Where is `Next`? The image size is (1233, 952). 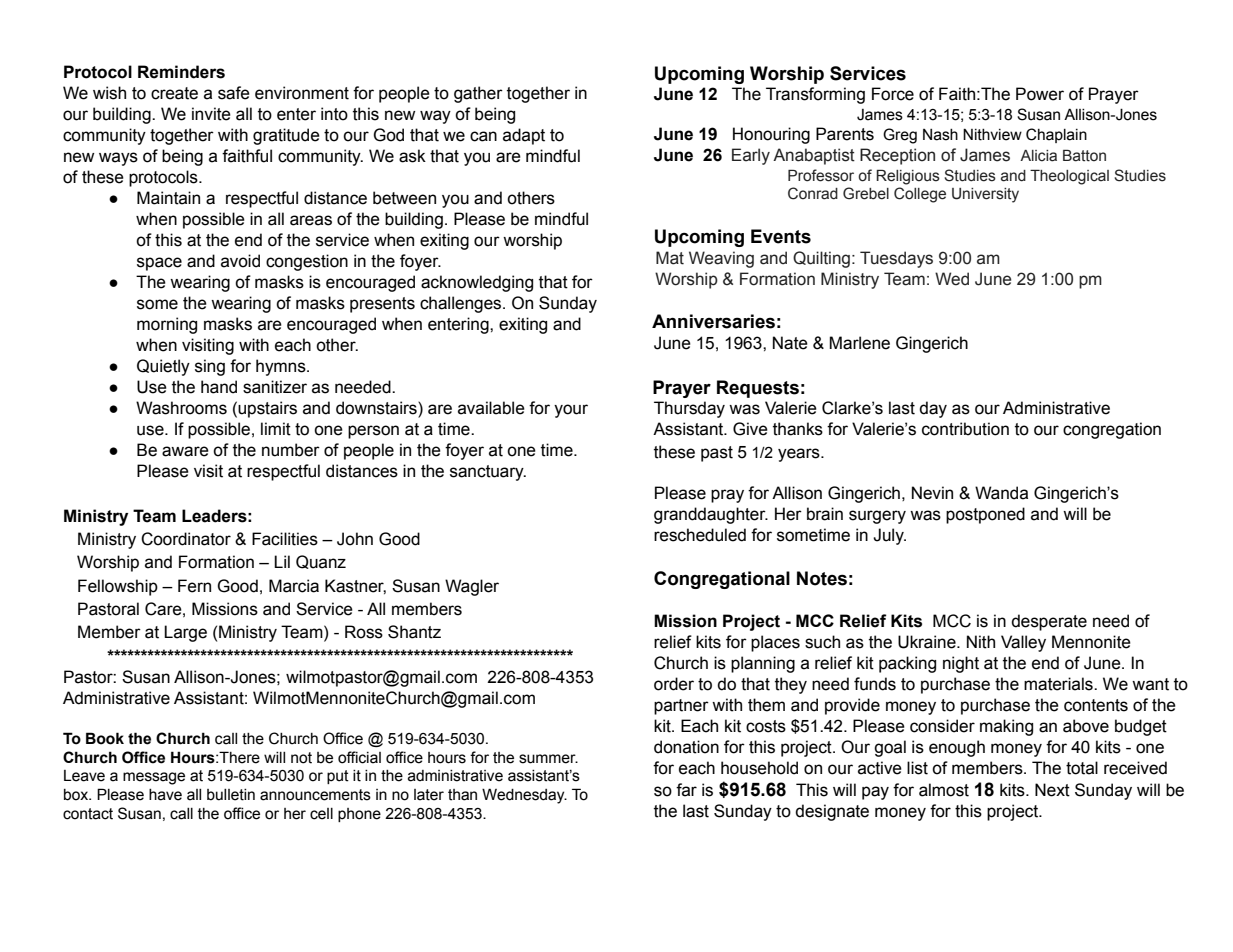
Next is located at coordinates (1052, 790).
